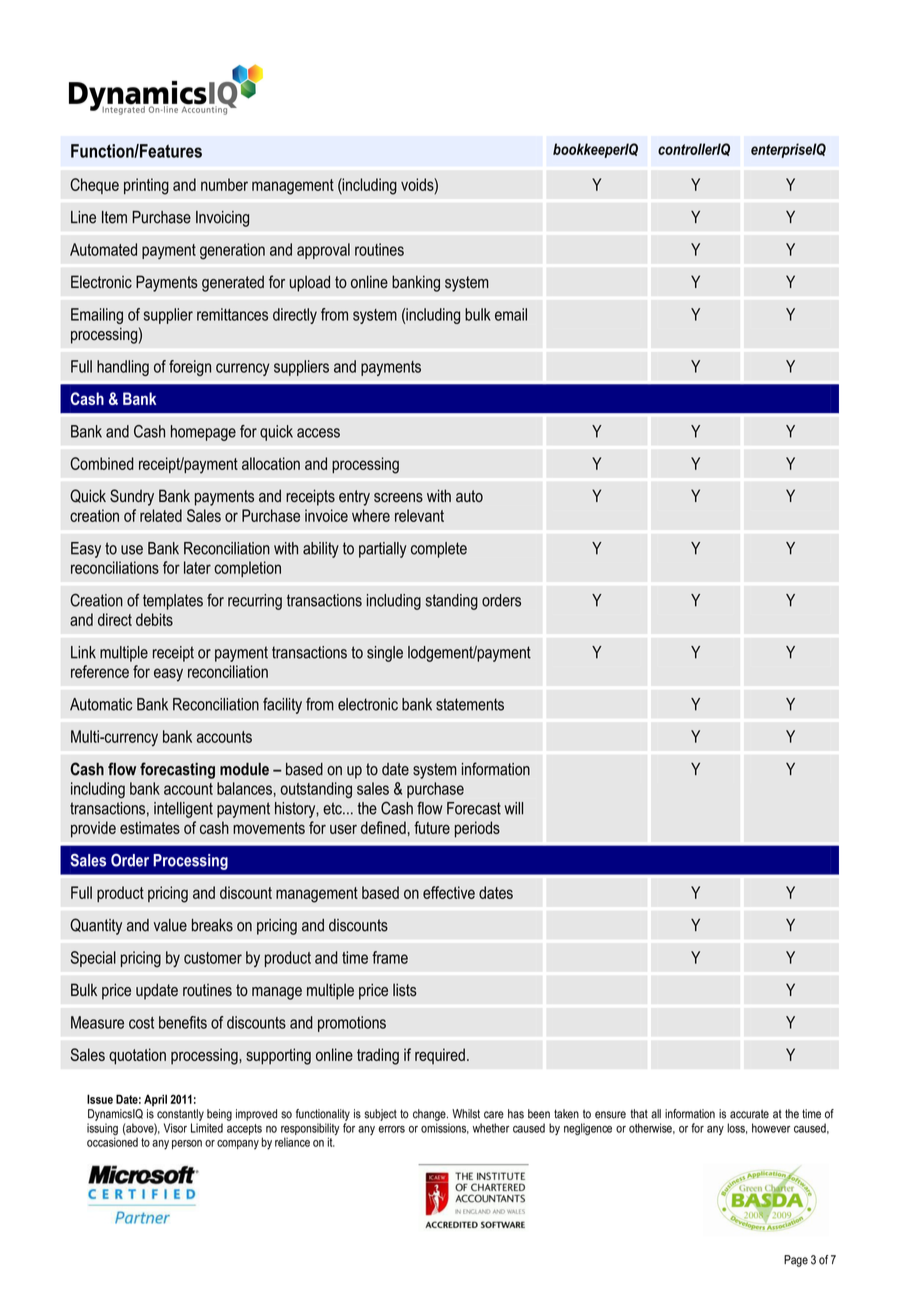  Describe the element at coordinates (180, 1115) in the page. I see `constantly` at that location.
